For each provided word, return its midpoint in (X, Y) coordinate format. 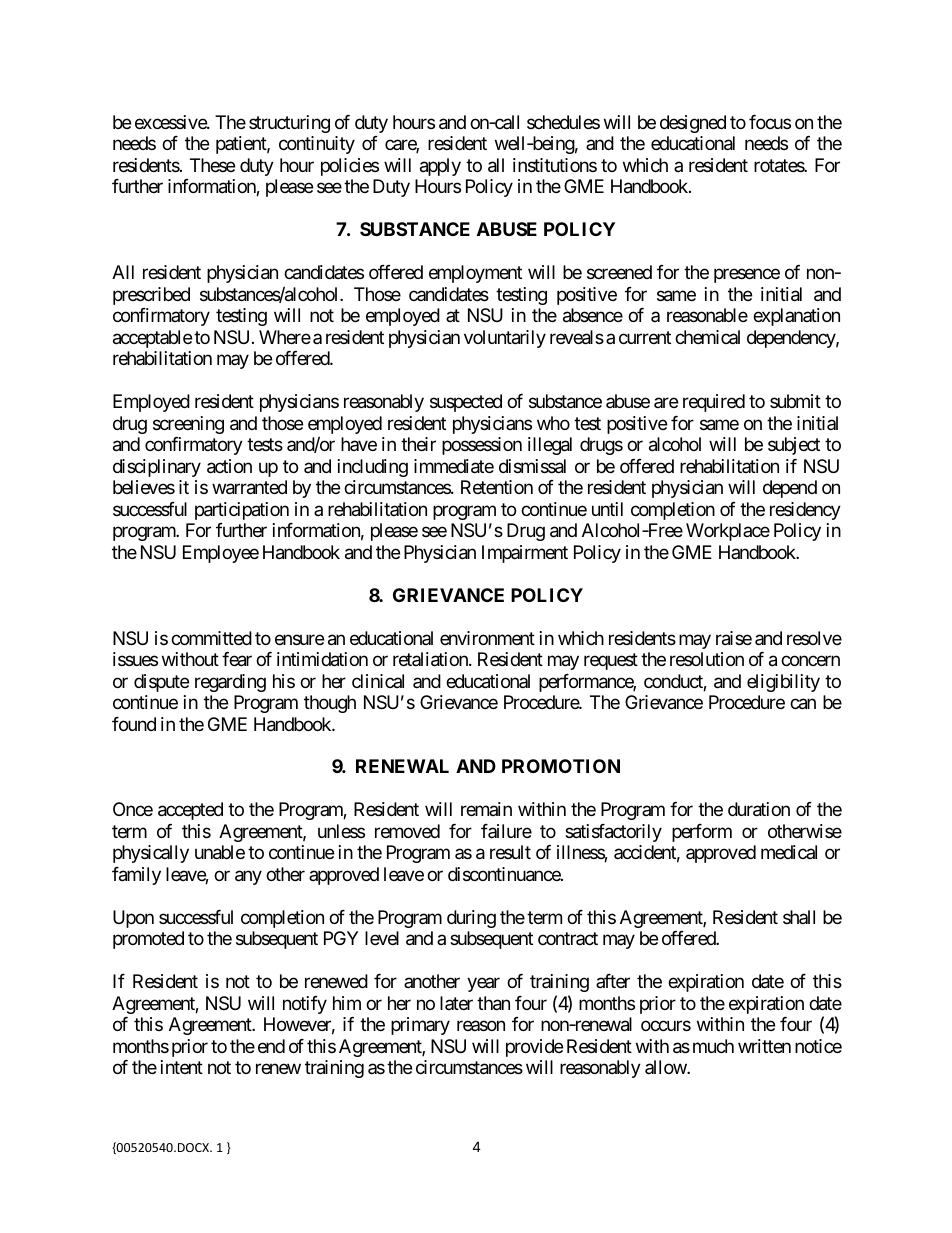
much (713, 1046)
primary (420, 1026)
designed (693, 124)
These (212, 165)
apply (440, 167)
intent (182, 1067)
